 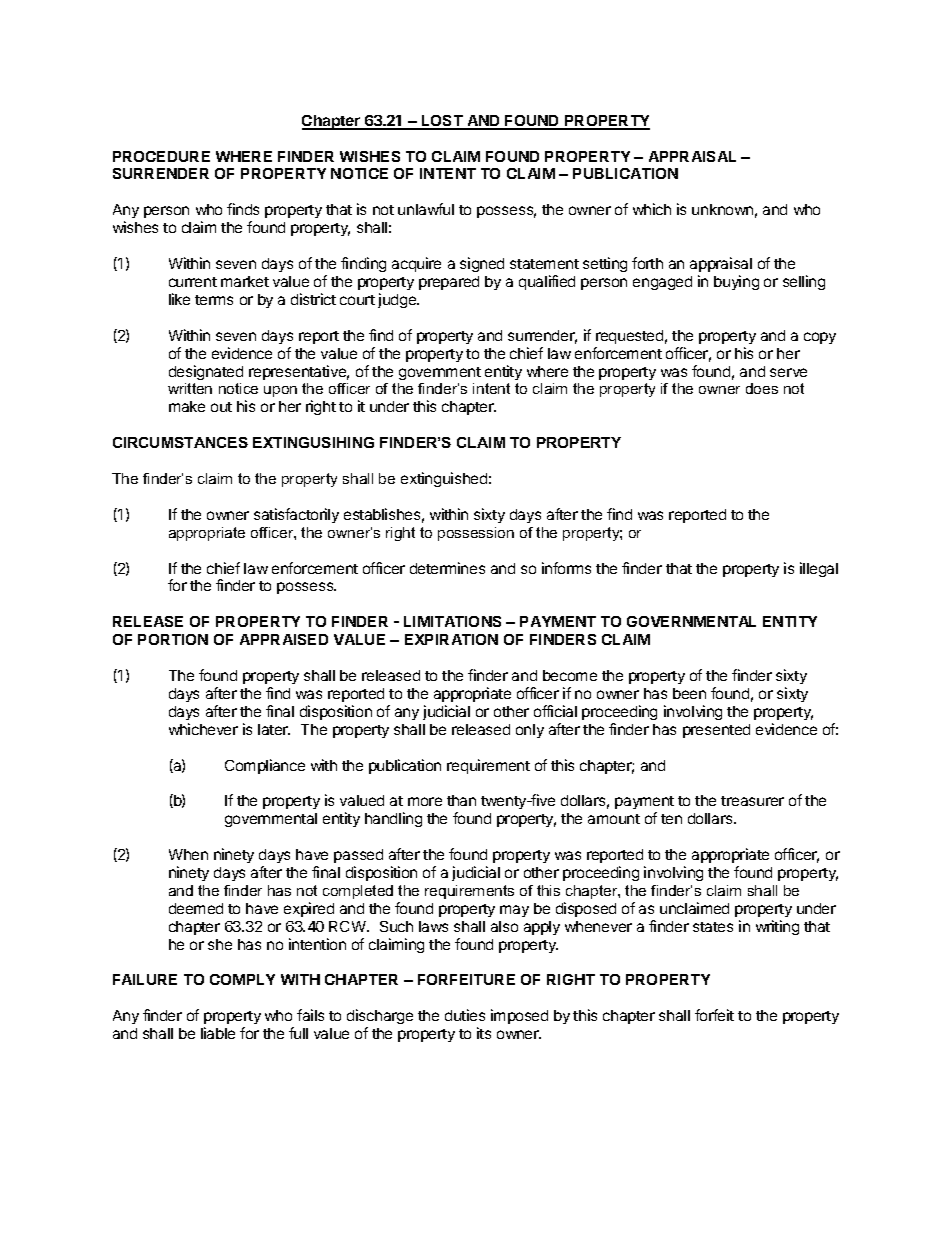 What do you see at coordinates (713, 927) in the screenshot?
I see `states` at bounding box center [713, 927].
